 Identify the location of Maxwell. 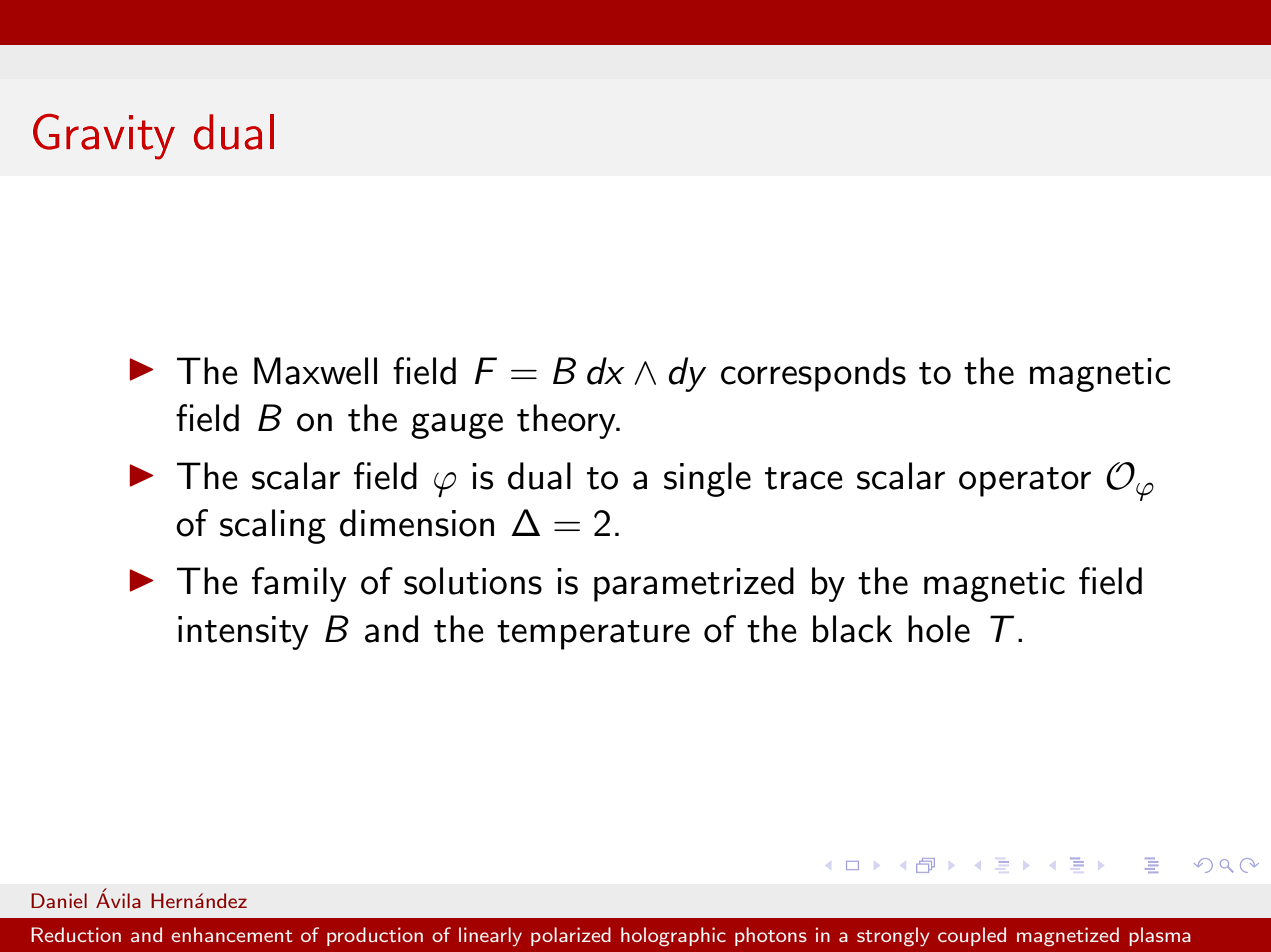
(315, 371).
